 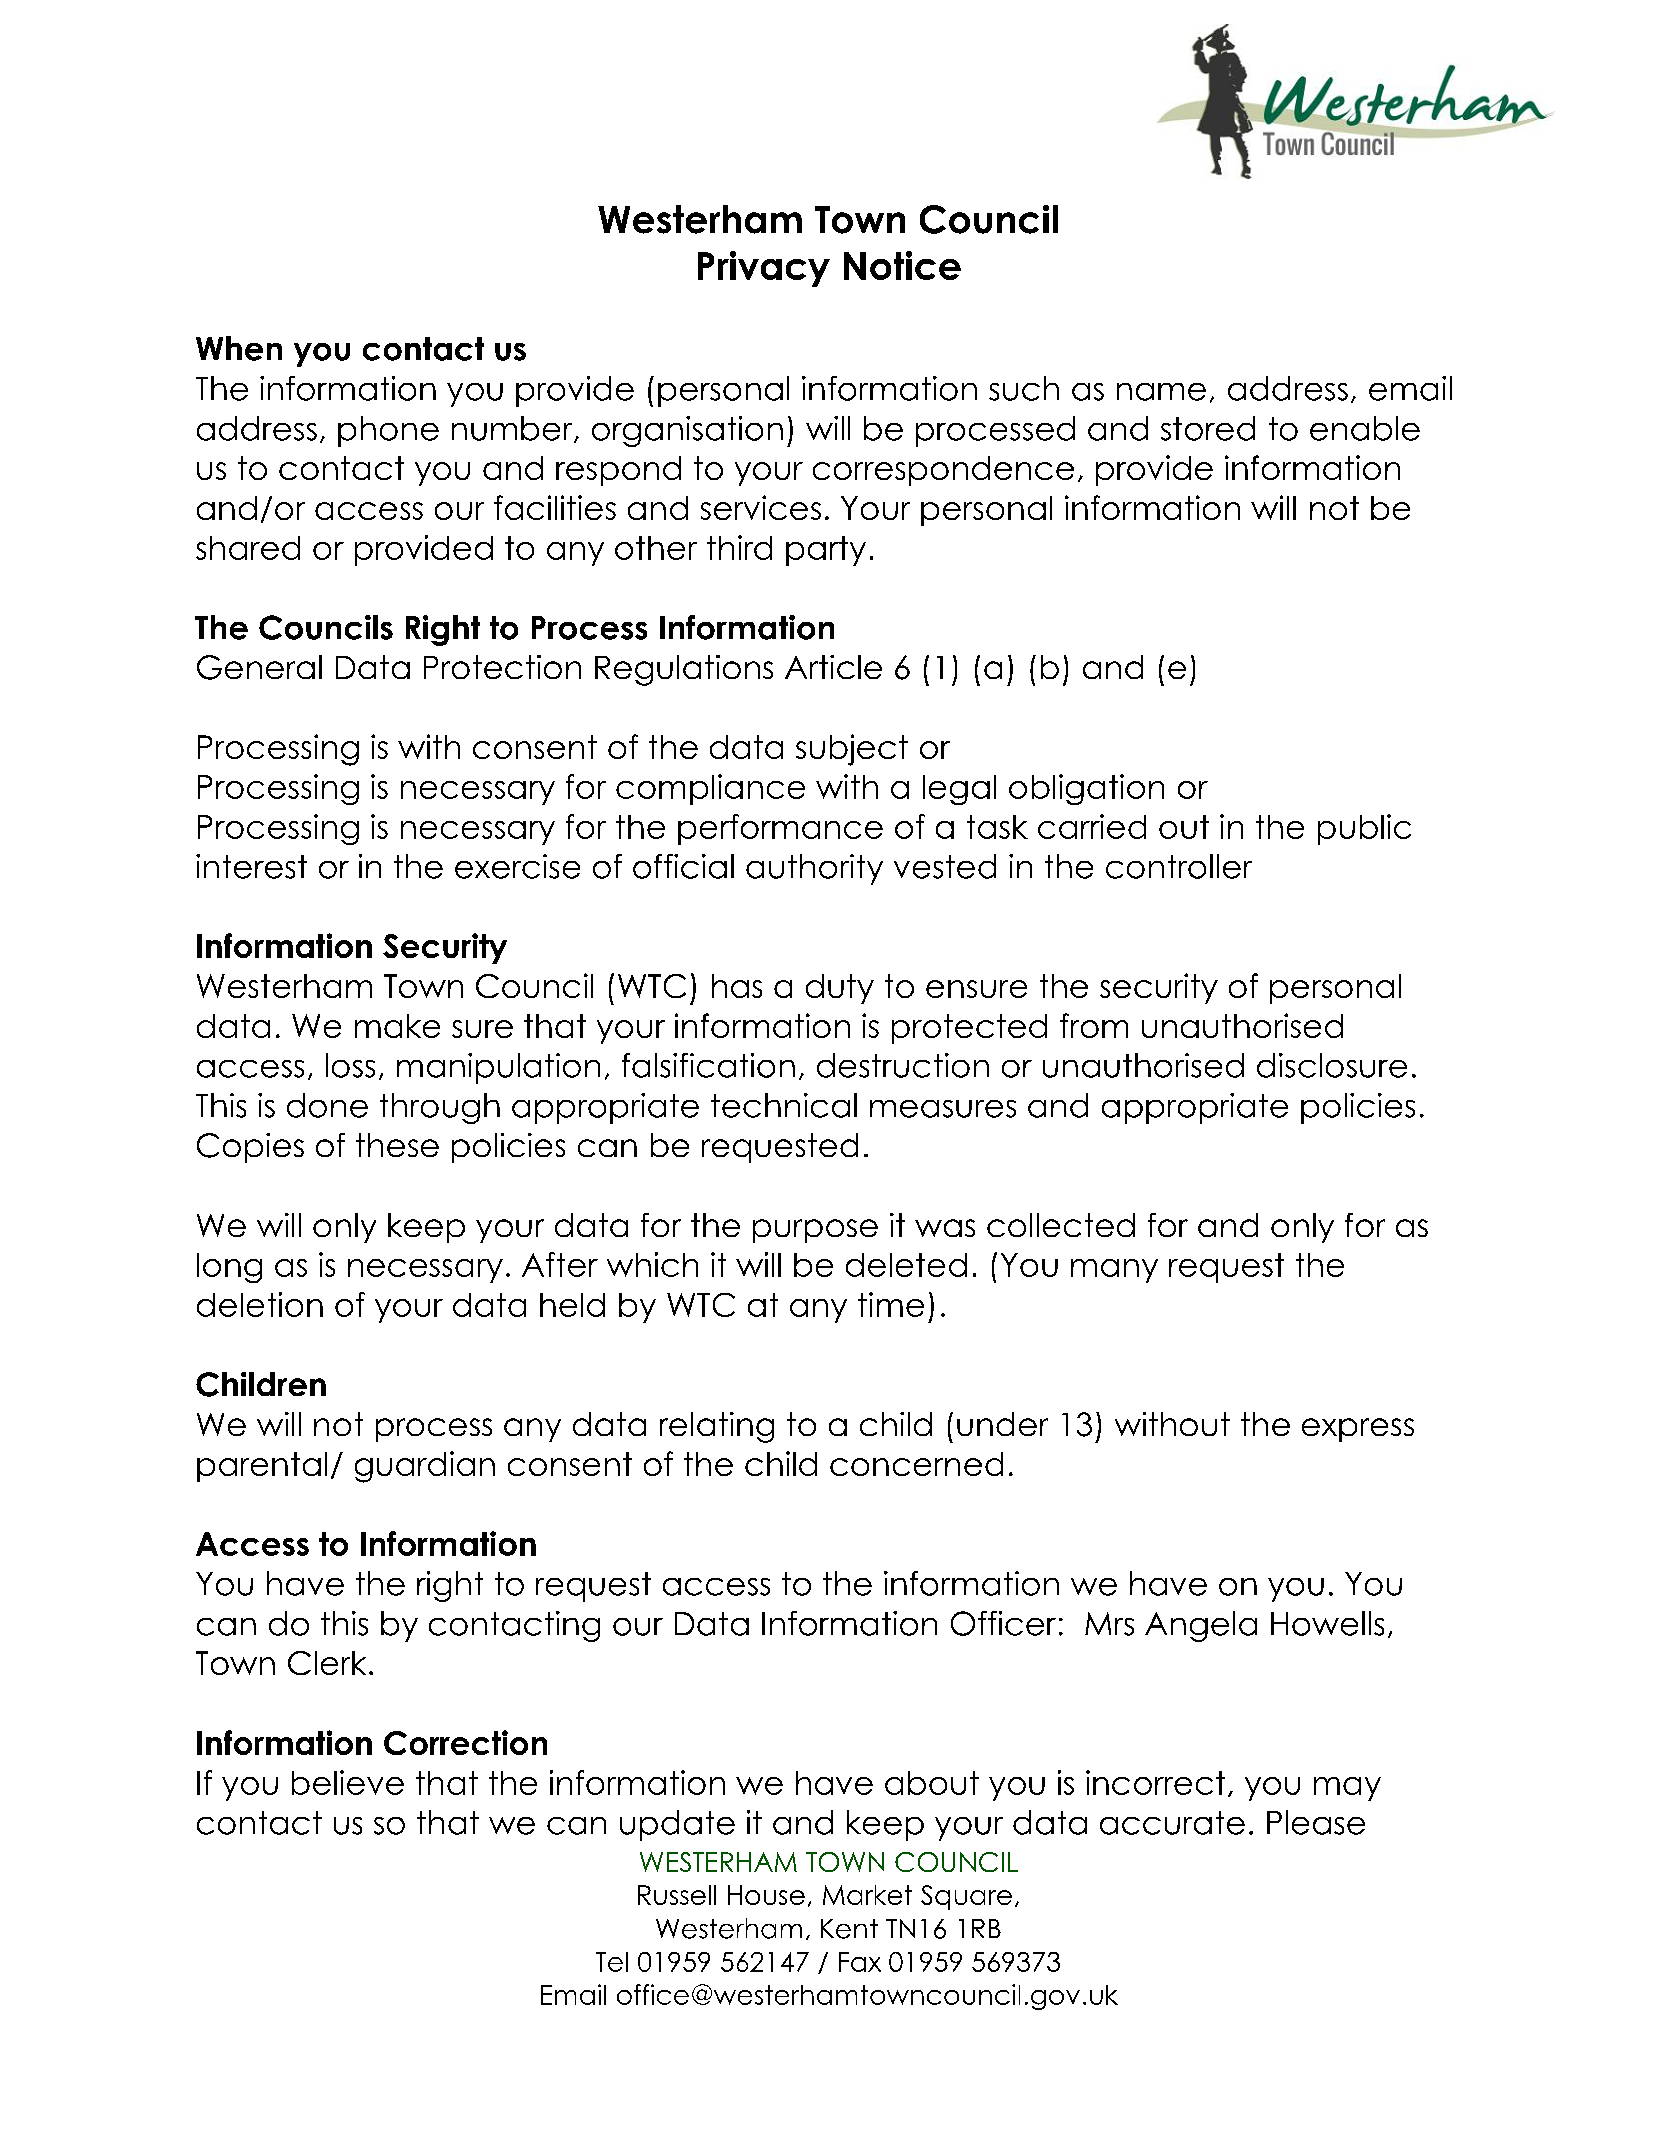 What do you see at coordinates (1172, 1823) in the image?
I see `accurate` at bounding box center [1172, 1823].
